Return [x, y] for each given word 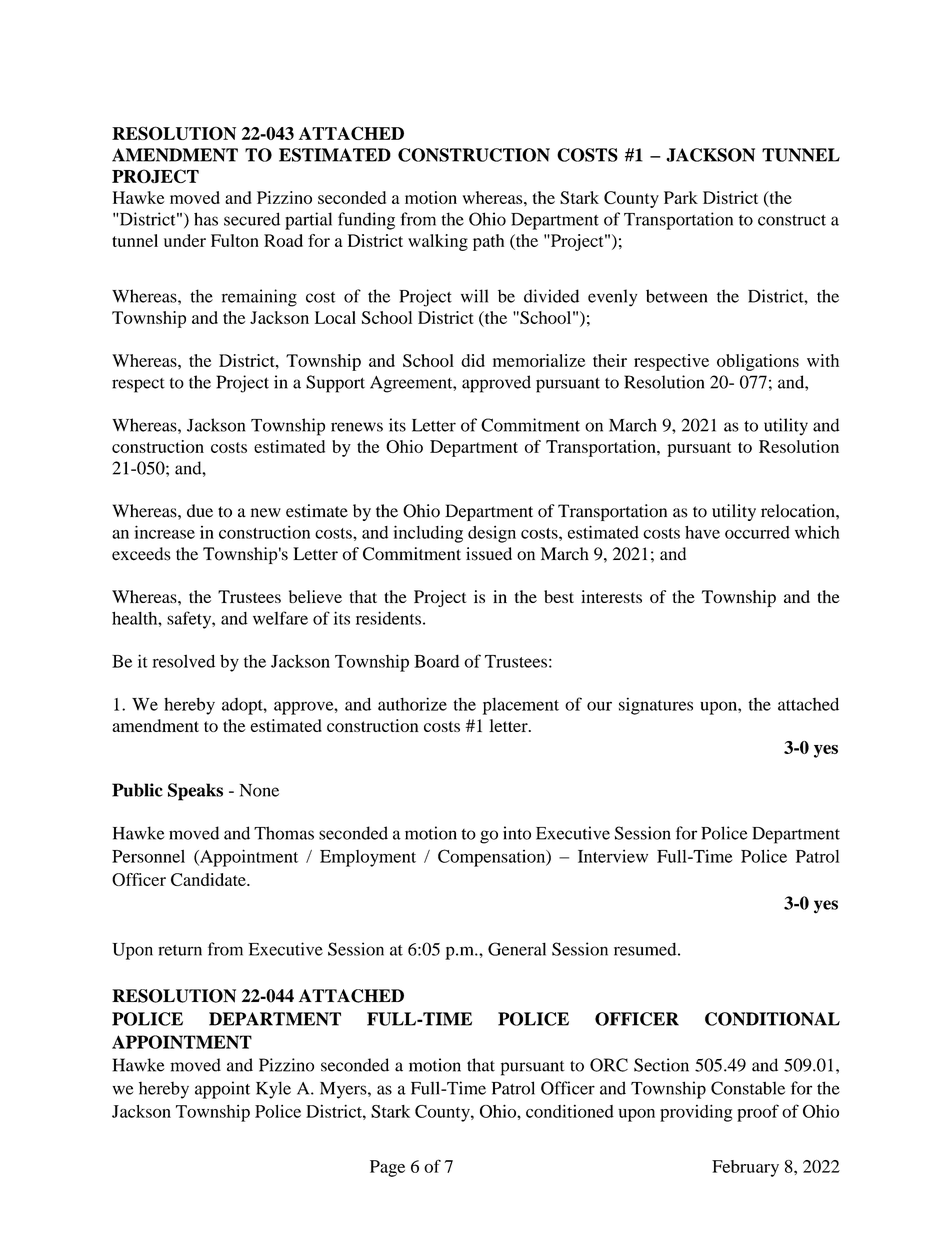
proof [758, 1113]
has [206, 219]
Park [681, 197]
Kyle [273, 1090]
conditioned [570, 1111]
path [488, 242]
